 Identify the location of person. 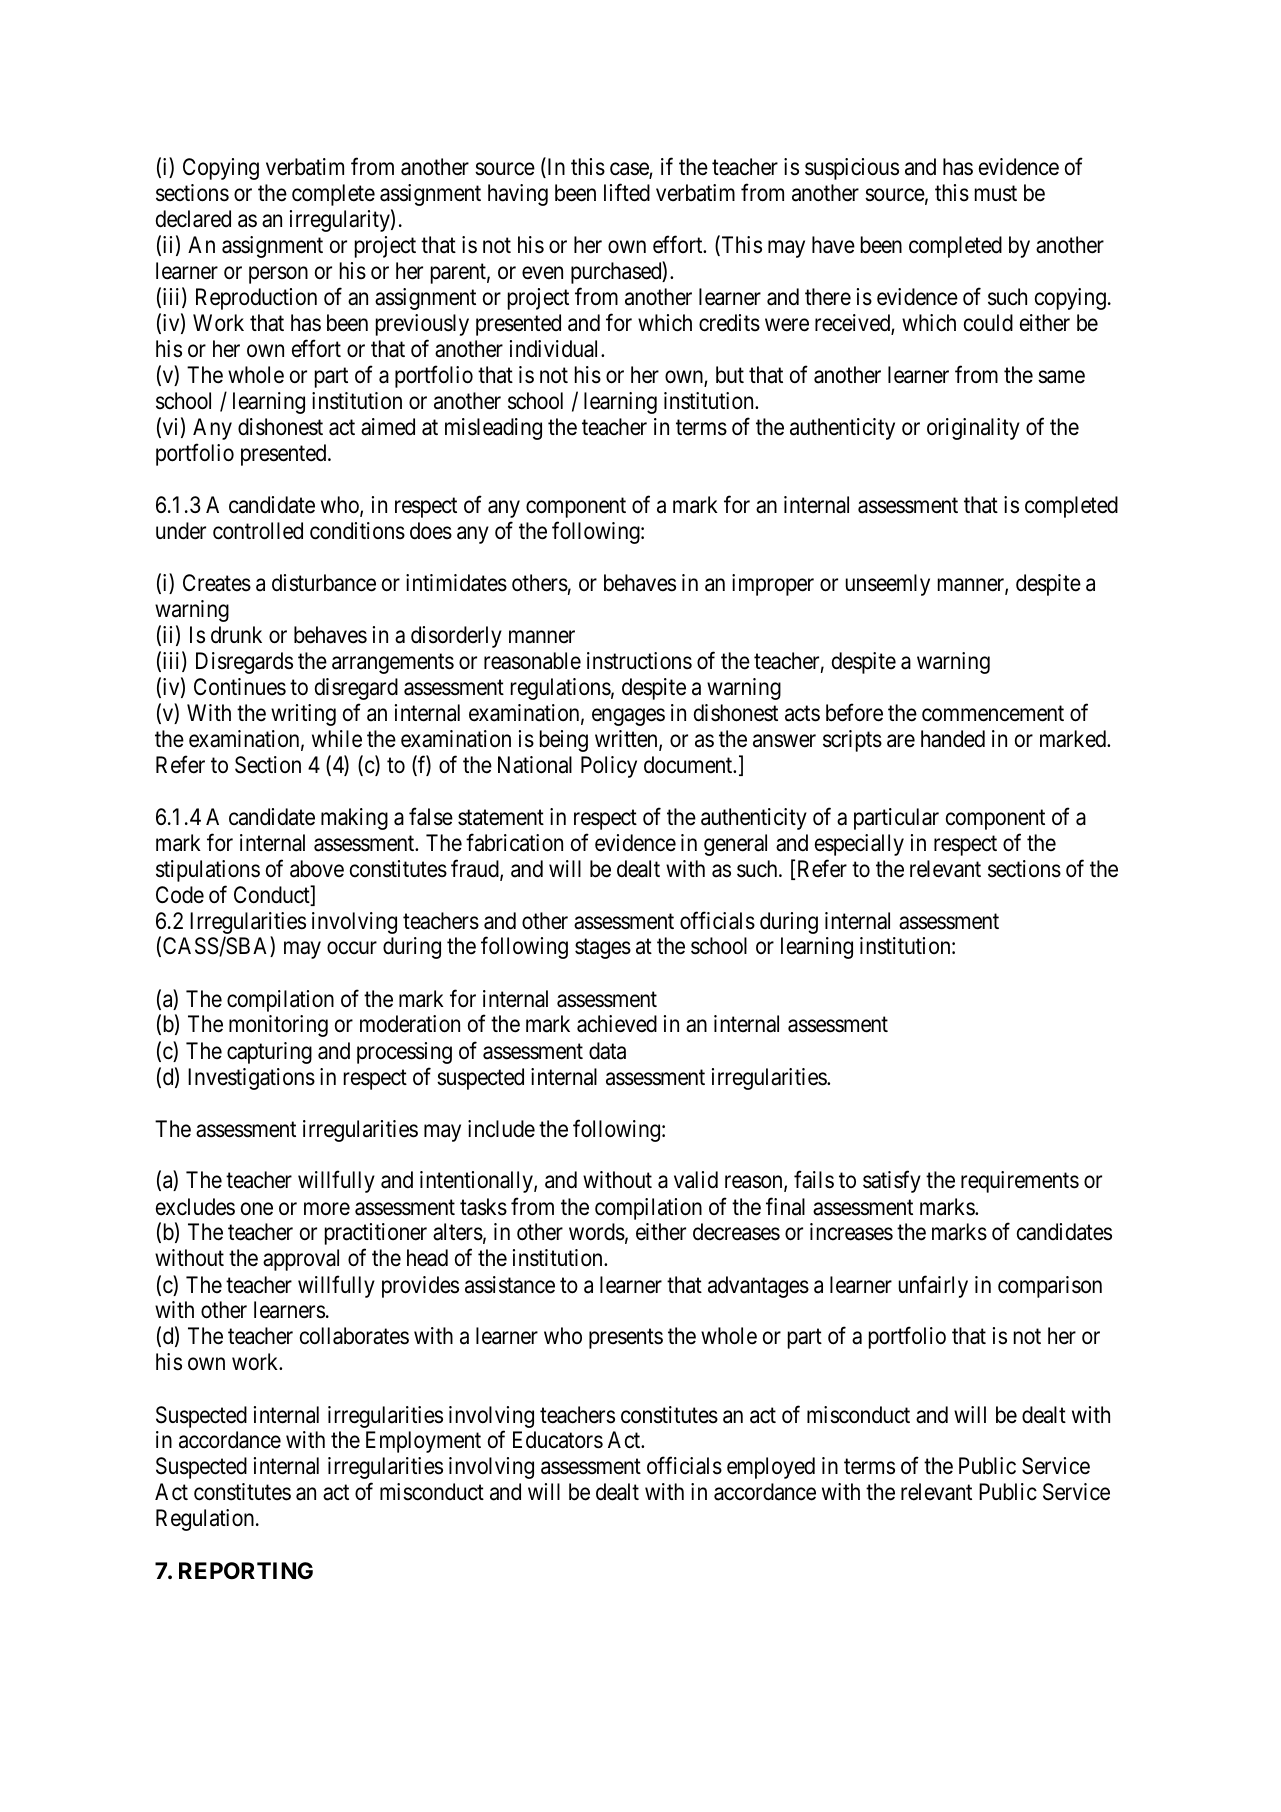
(278, 275).
